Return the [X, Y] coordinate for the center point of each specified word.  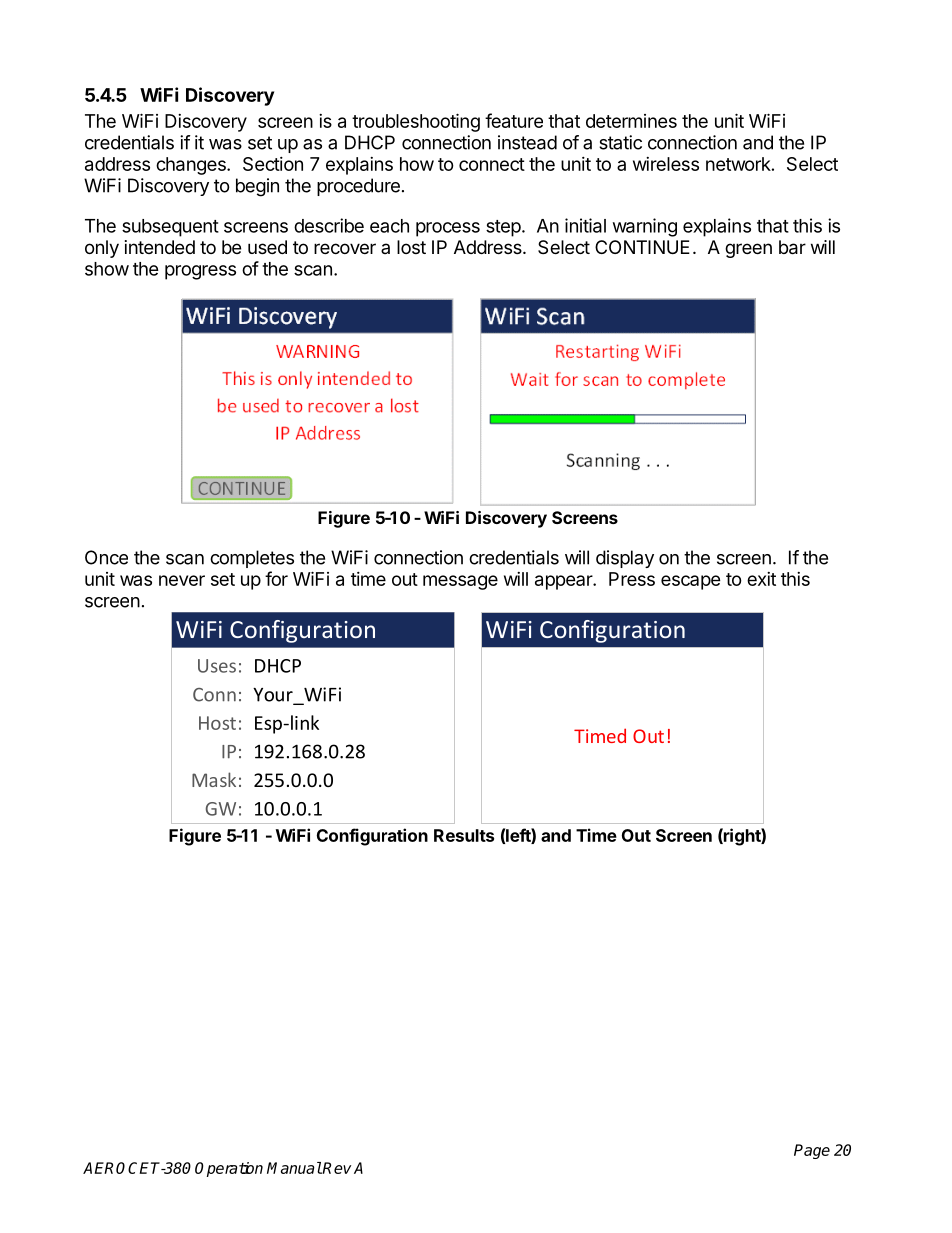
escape [691, 582]
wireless [666, 164]
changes [192, 166]
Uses [217, 666]
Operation [229, 1169]
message [460, 582]
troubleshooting [416, 122]
